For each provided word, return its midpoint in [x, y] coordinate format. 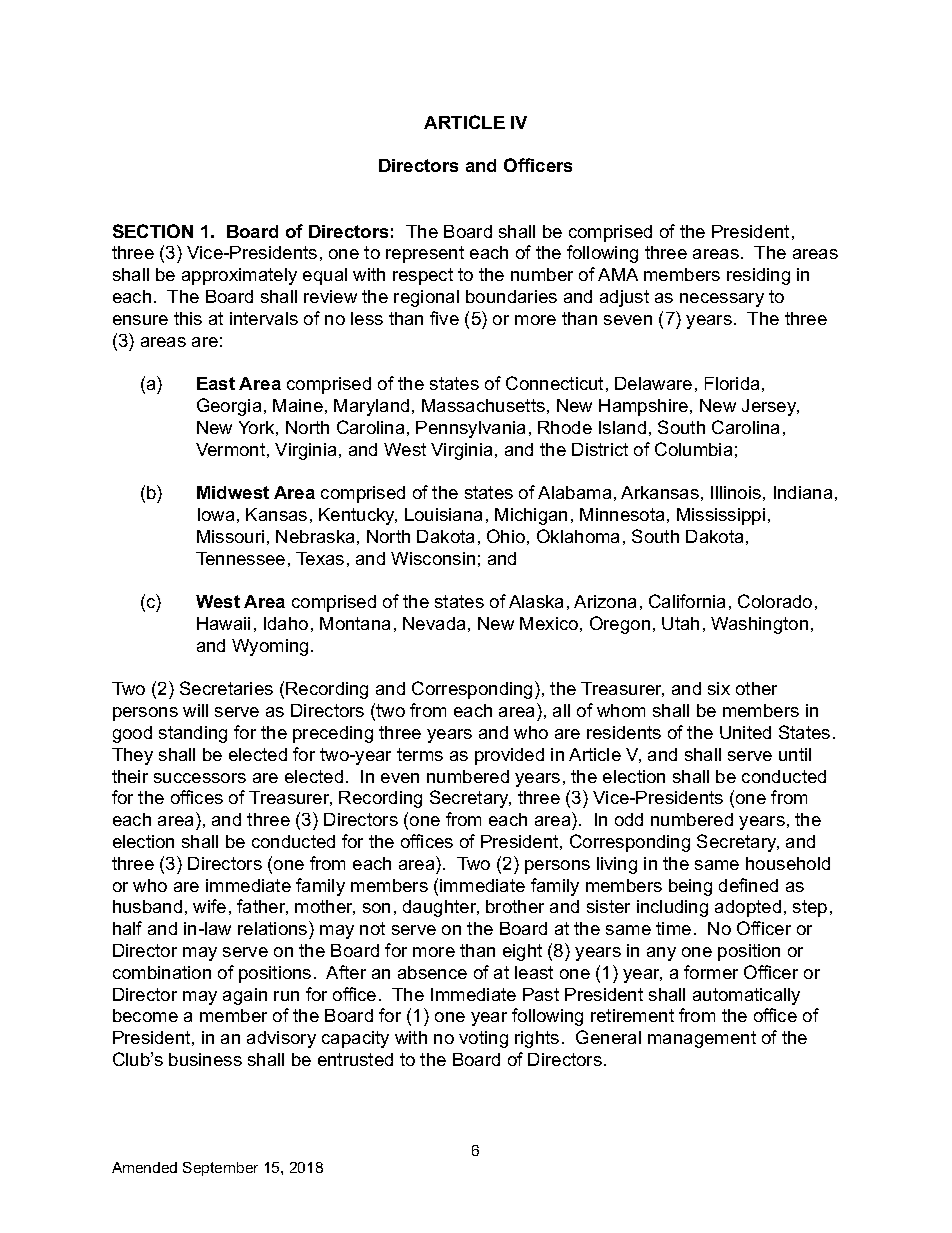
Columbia [693, 449]
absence [432, 972]
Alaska [536, 601]
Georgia [229, 407]
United [745, 732]
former [711, 972]
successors [200, 778]
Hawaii [223, 623]
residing [758, 276]
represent [425, 254]
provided [509, 756]
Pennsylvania [470, 429]
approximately [239, 276]
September [220, 1169]
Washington [759, 625]
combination [162, 972]
